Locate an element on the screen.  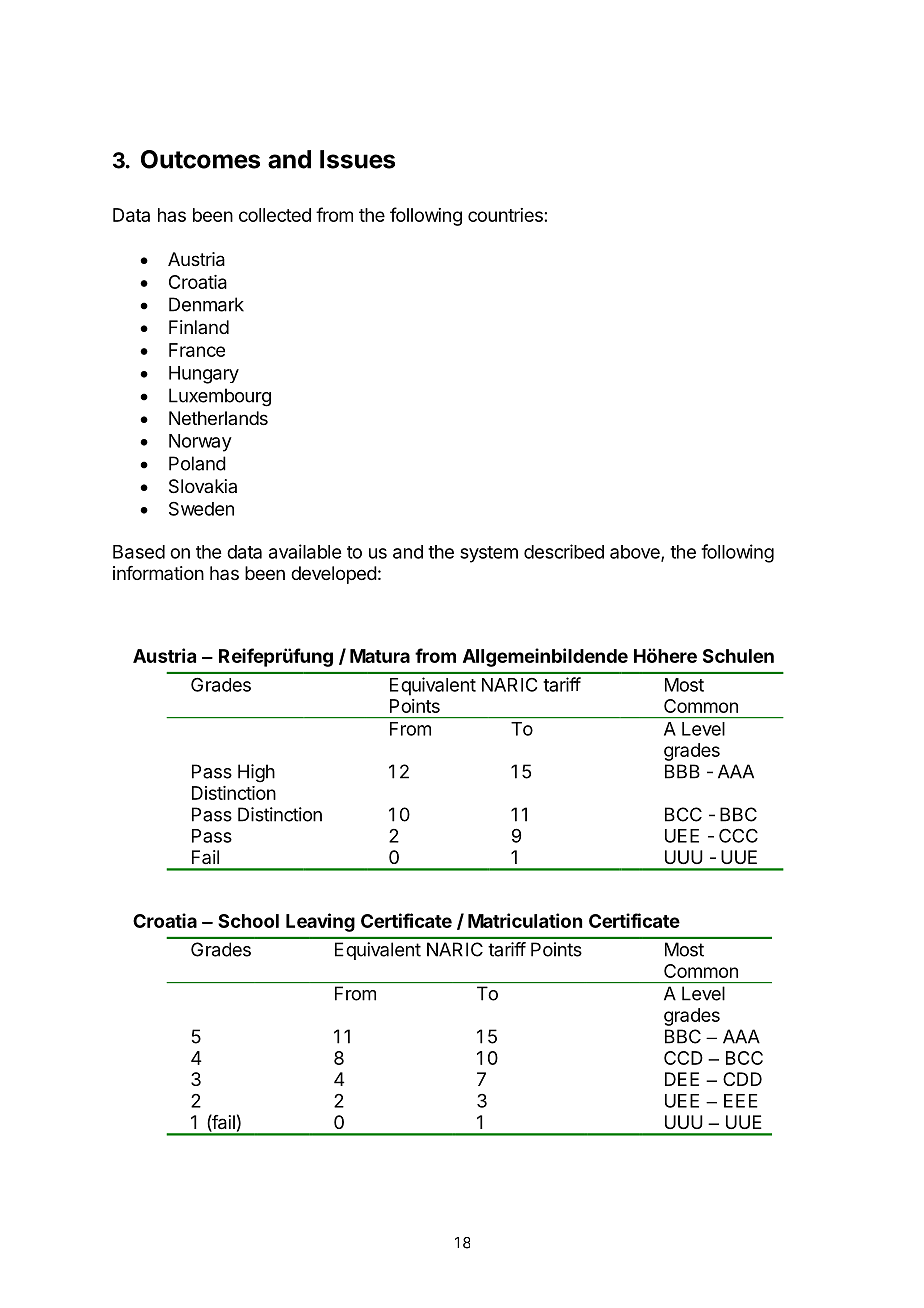
countries is located at coordinates (505, 215).
